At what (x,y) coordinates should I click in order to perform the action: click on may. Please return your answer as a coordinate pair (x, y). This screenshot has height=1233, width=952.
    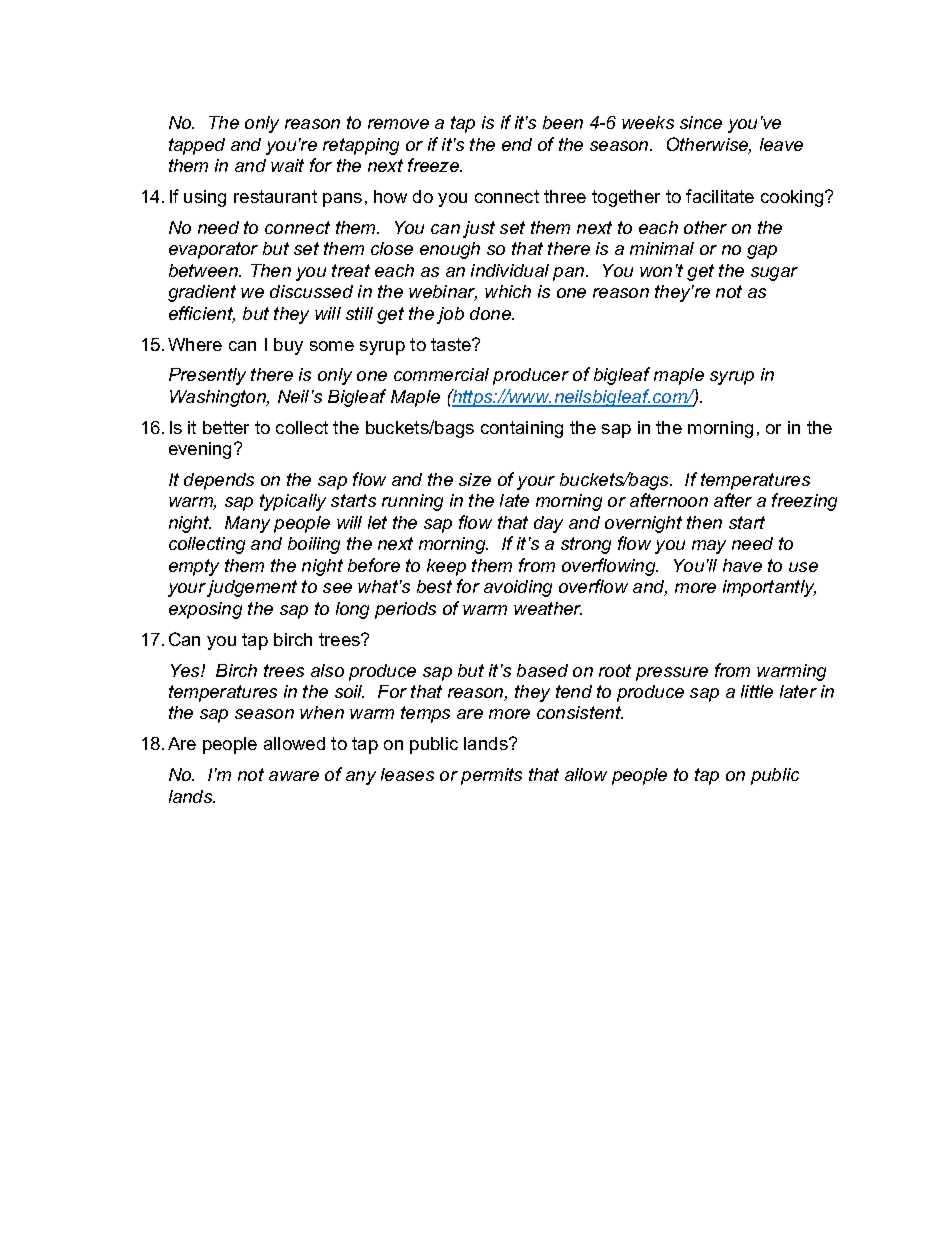
    Looking at the image, I should click on (709, 547).
